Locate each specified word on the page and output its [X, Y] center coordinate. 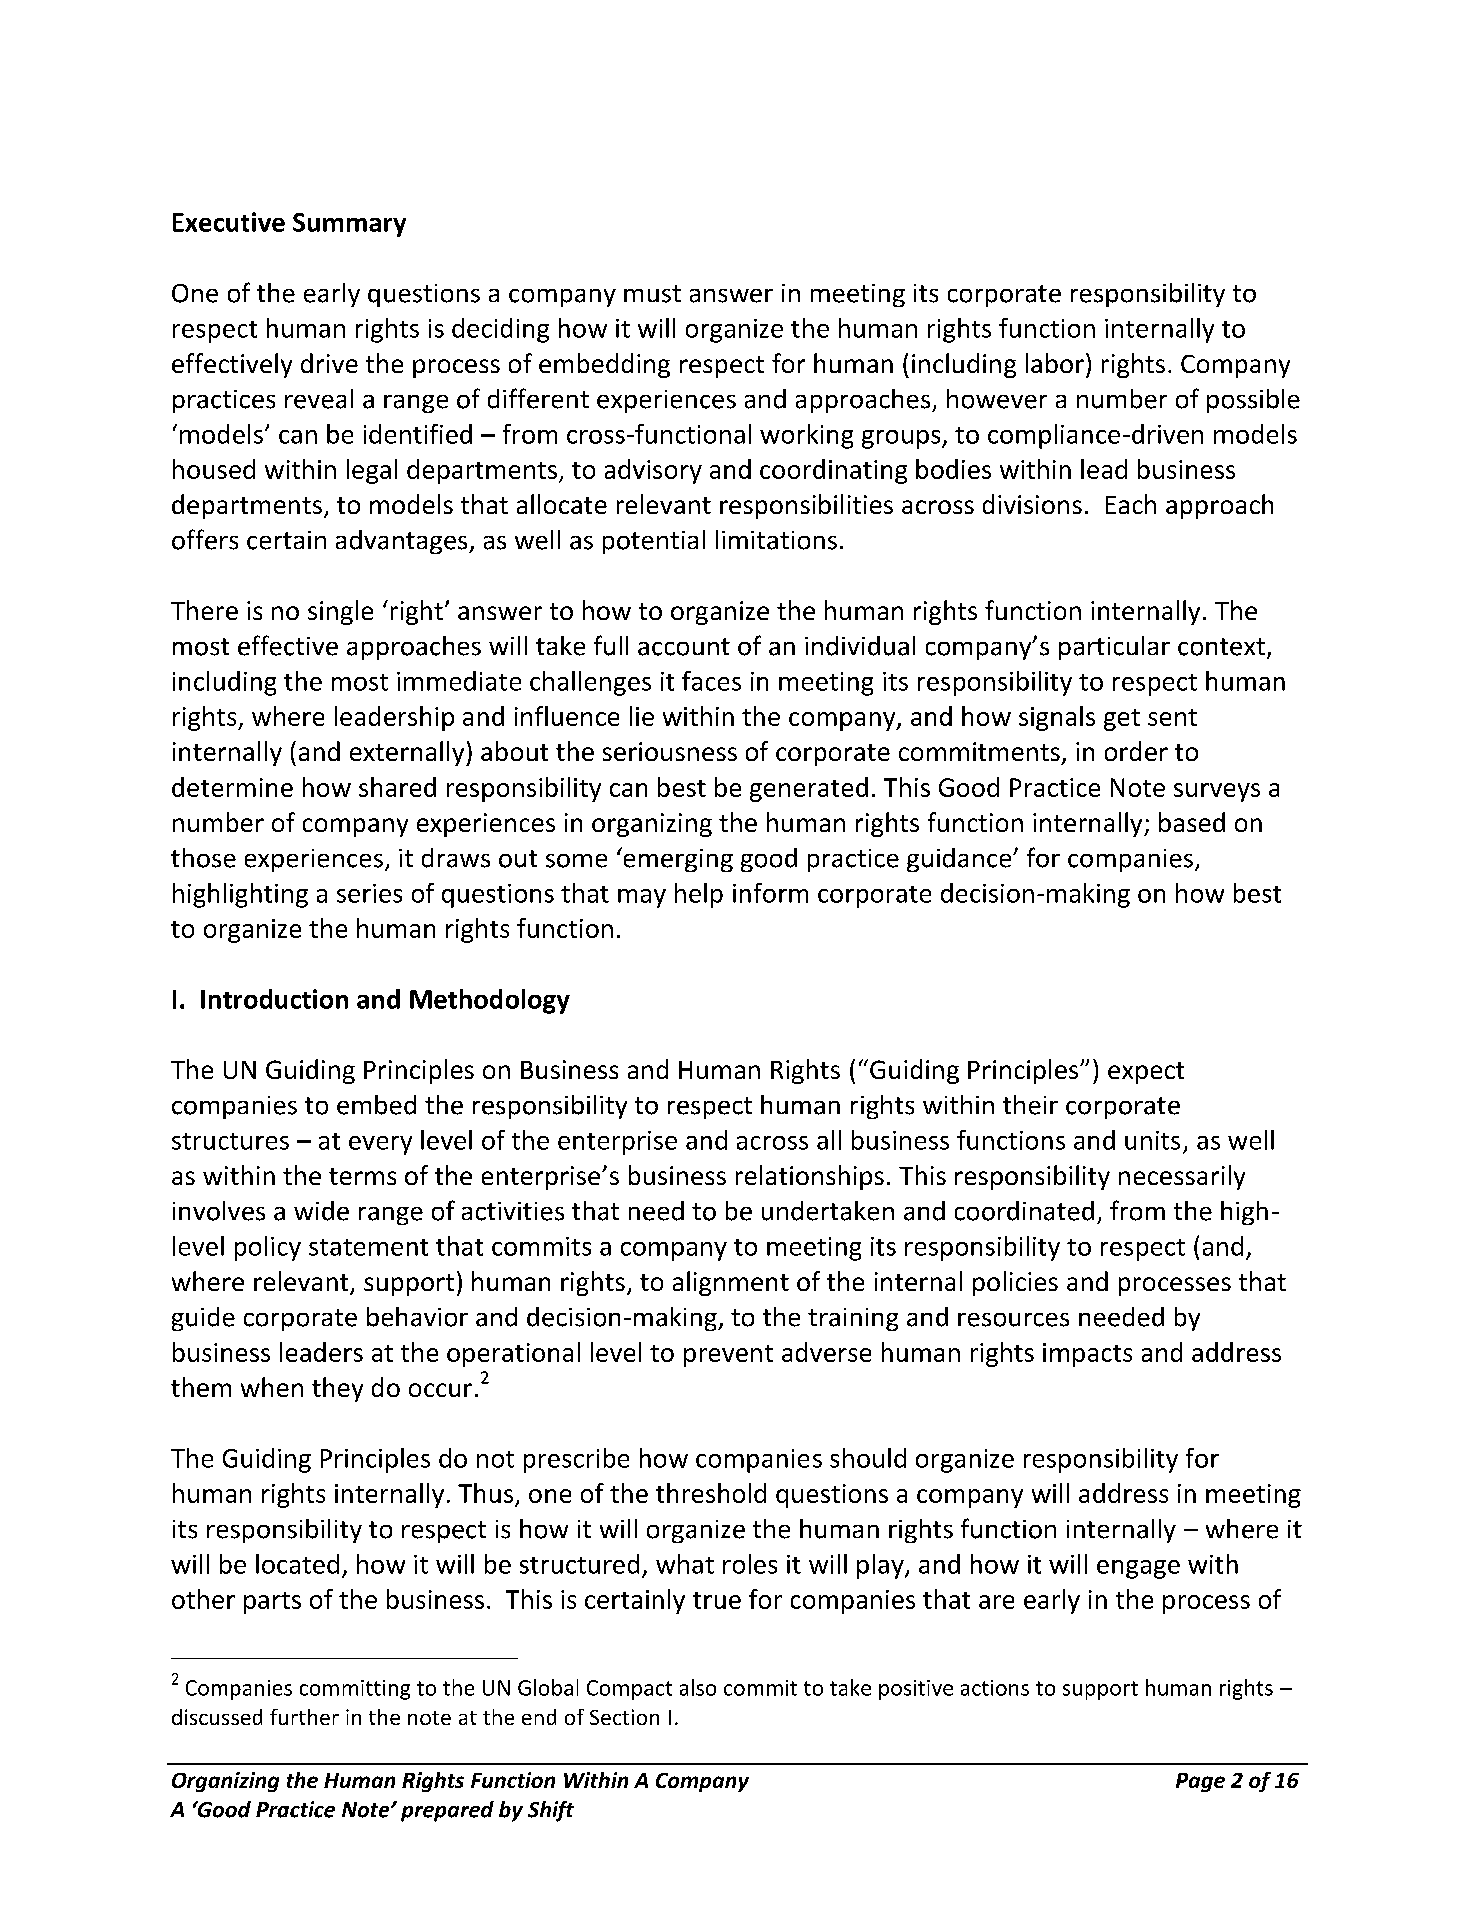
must [652, 294]
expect [1146, 1073]
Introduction [274, 999]
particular [1114, 648]
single [340, 612]
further [304, 1717]
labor [1055, 363]
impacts [1087, 1355]
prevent [728, 1356]
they [337, 1389]
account [684, 647]
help [699, 895]
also [698, 1687]
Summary [349, 225]
